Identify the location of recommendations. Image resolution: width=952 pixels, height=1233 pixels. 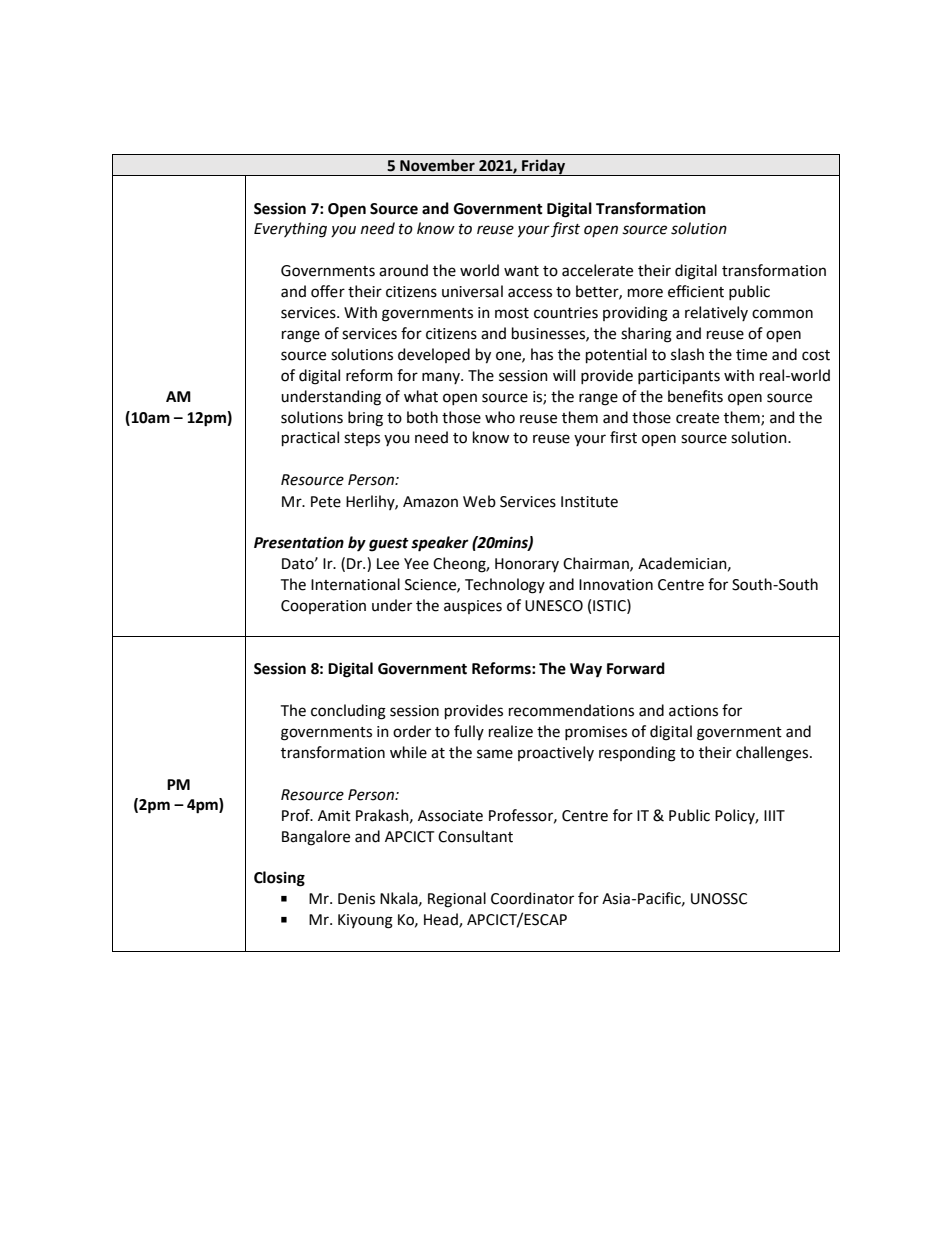
(571, 710).
